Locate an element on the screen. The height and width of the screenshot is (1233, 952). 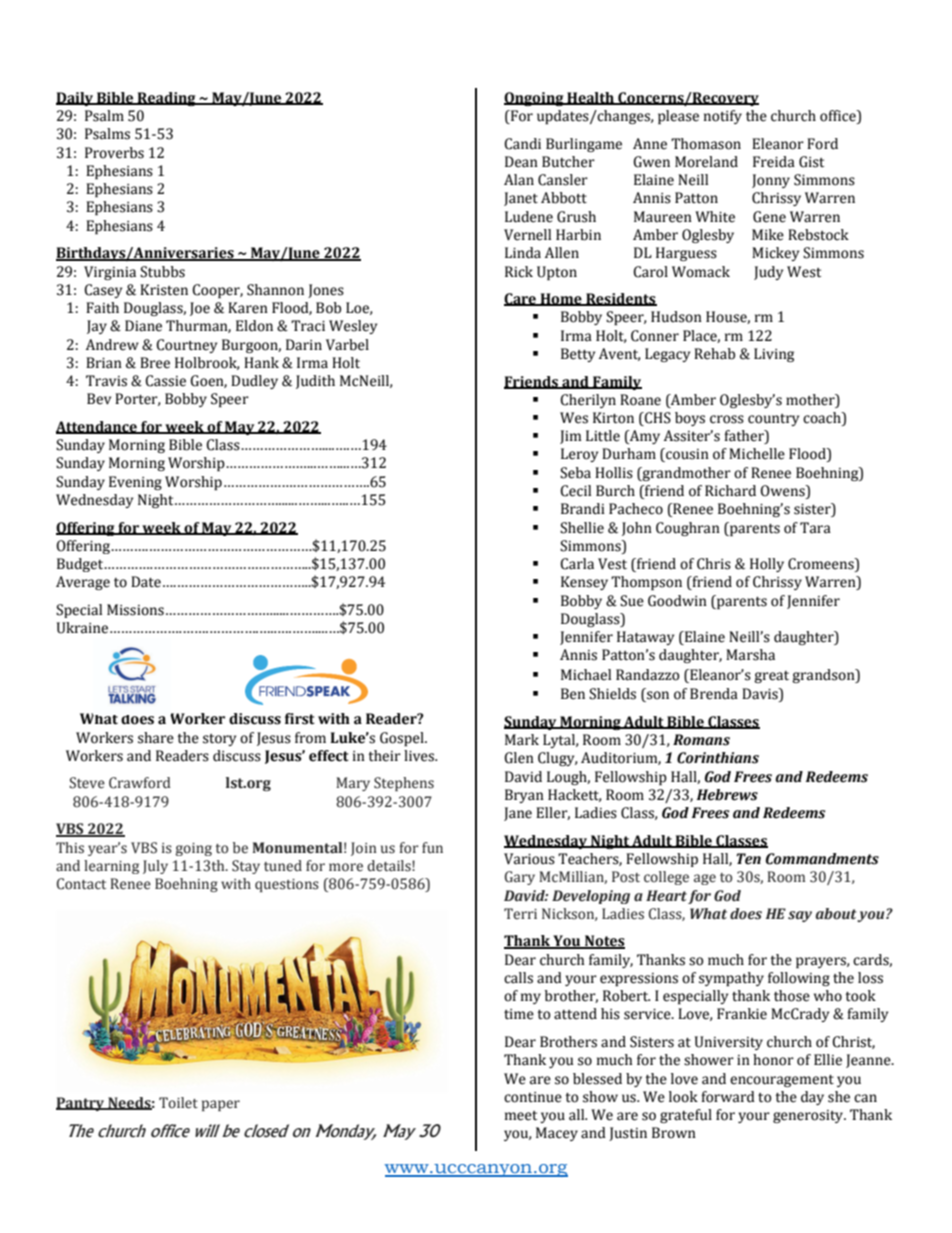
Reading is located at coordinates (166, 99).
